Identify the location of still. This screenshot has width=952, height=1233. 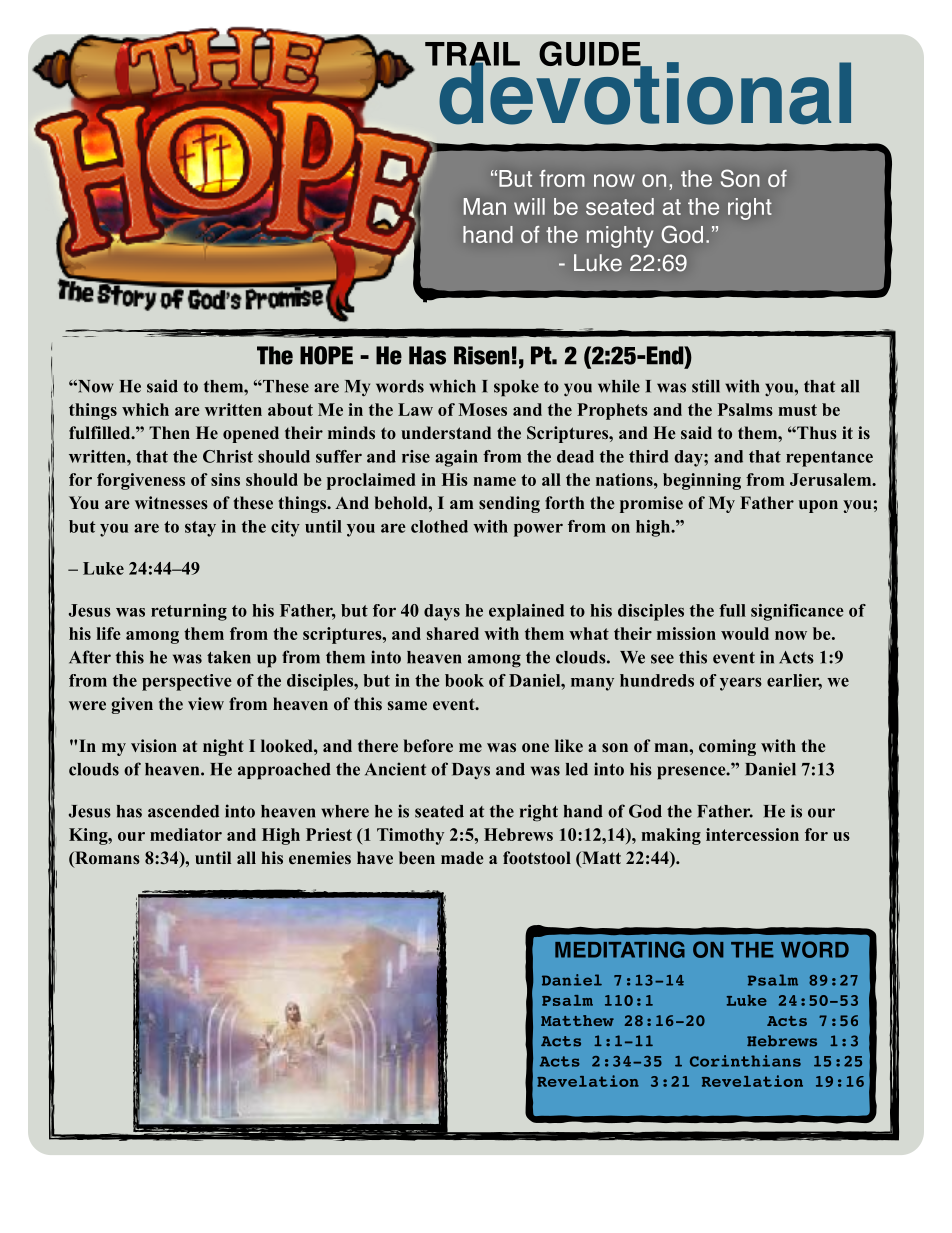
(706, 386).
